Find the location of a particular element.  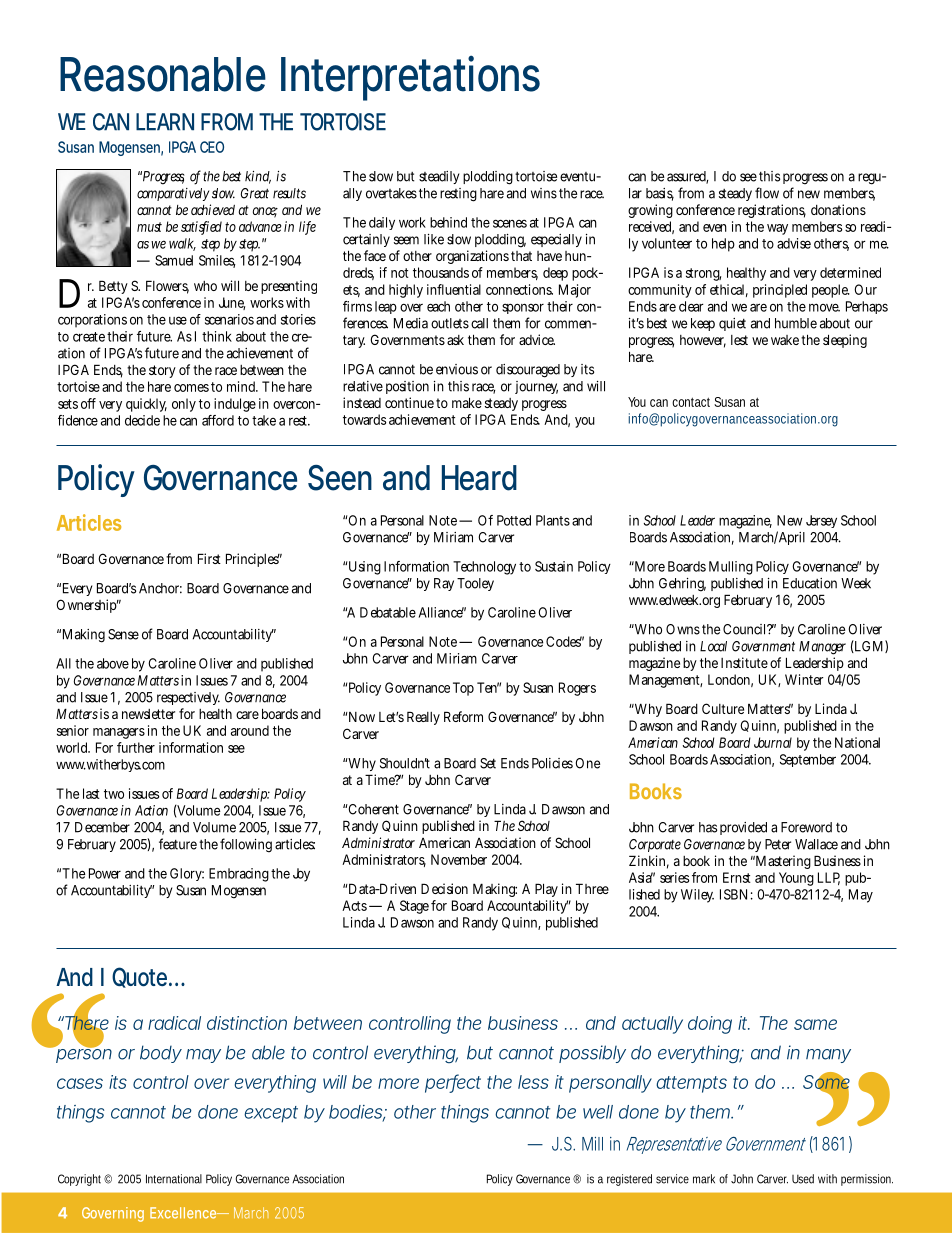

make is located at coordinates (467, 402).
